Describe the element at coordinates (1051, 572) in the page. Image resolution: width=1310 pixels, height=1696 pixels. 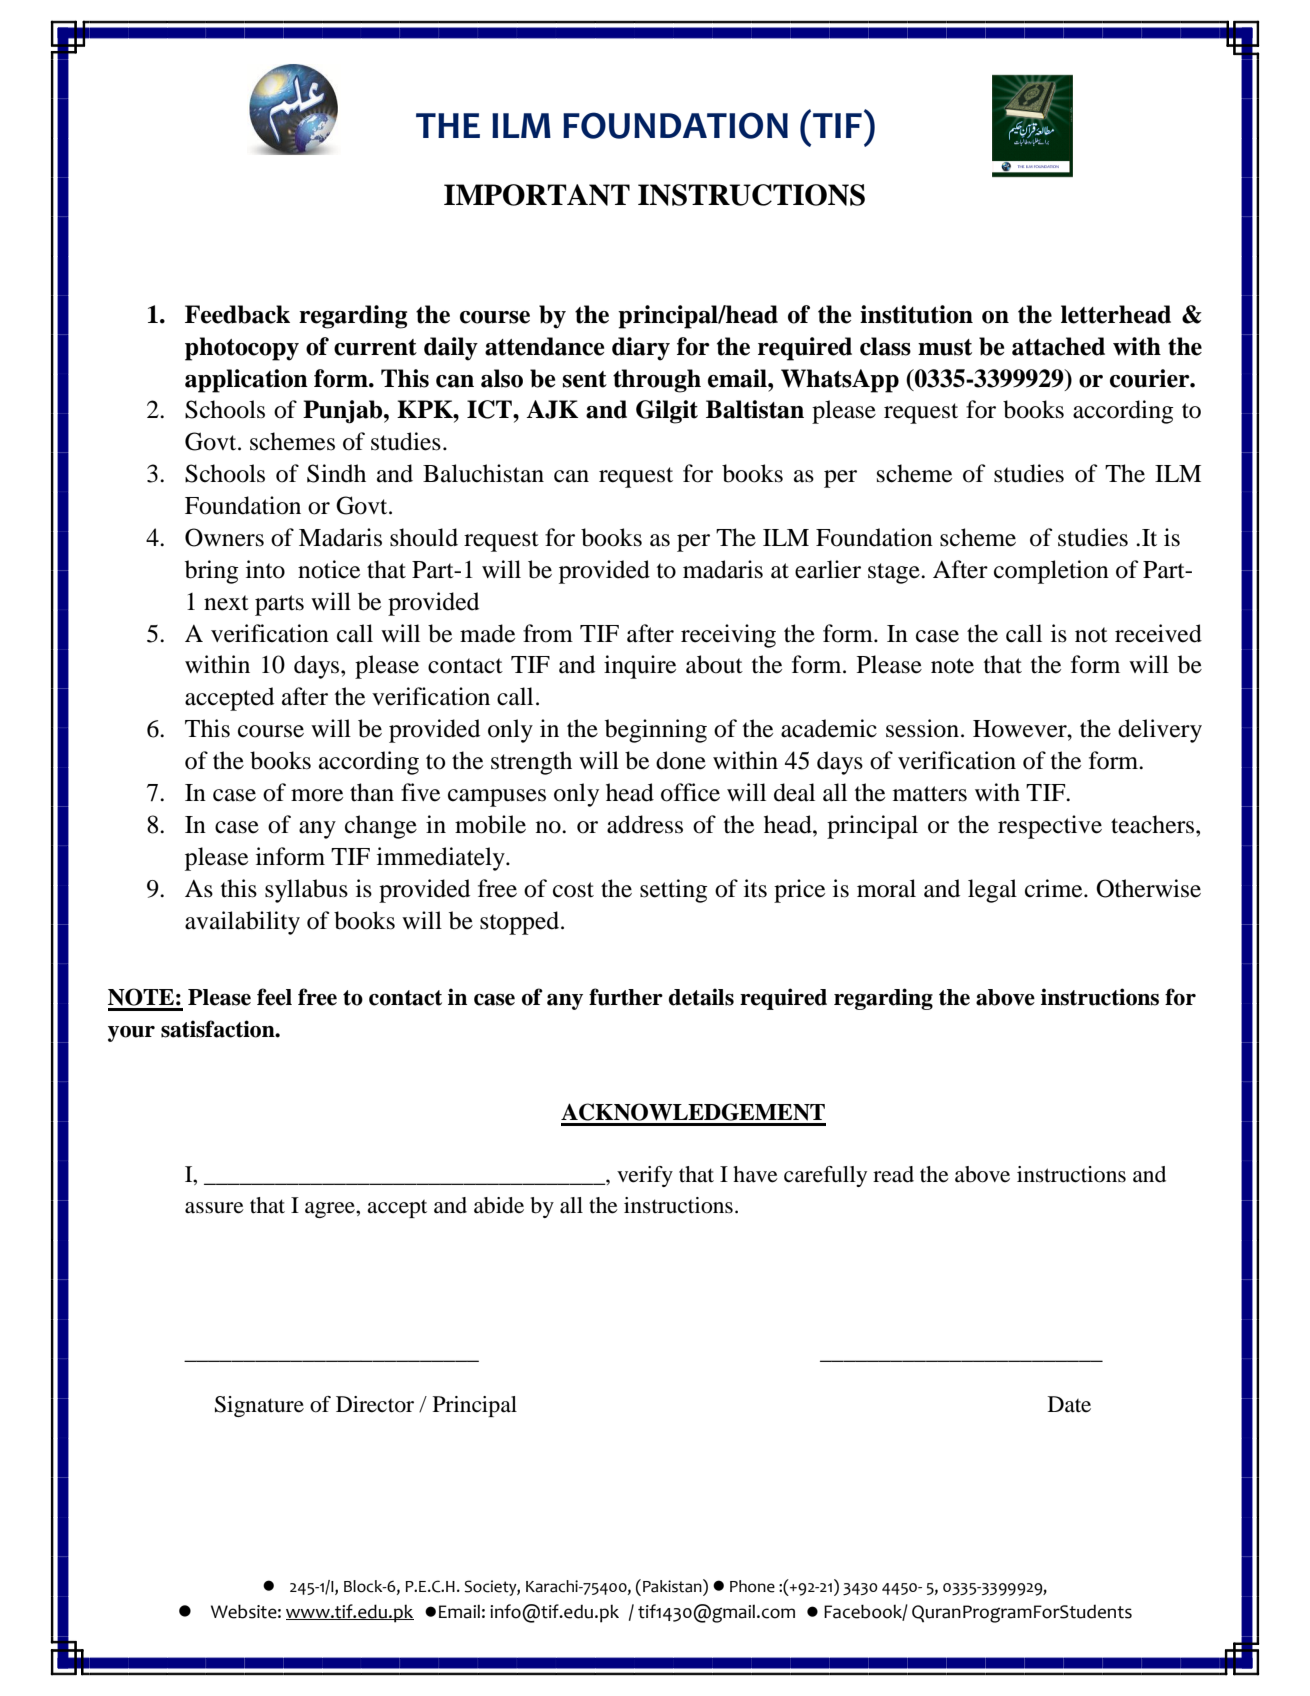
I see `completion` at that location.
